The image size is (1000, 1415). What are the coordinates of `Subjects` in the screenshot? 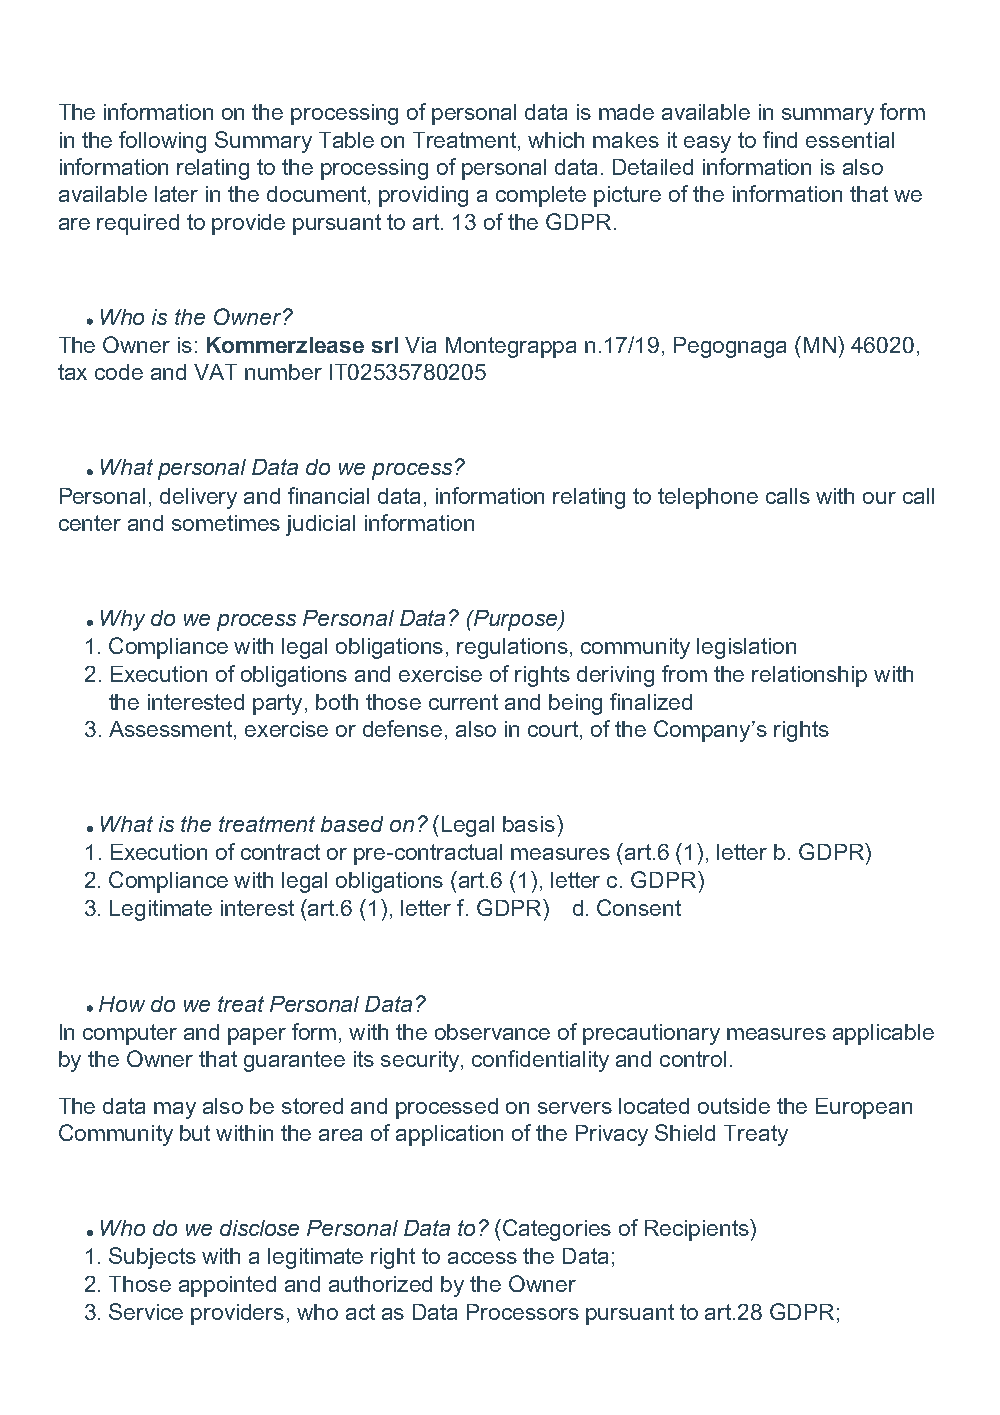 It's located at (152, 1258).
